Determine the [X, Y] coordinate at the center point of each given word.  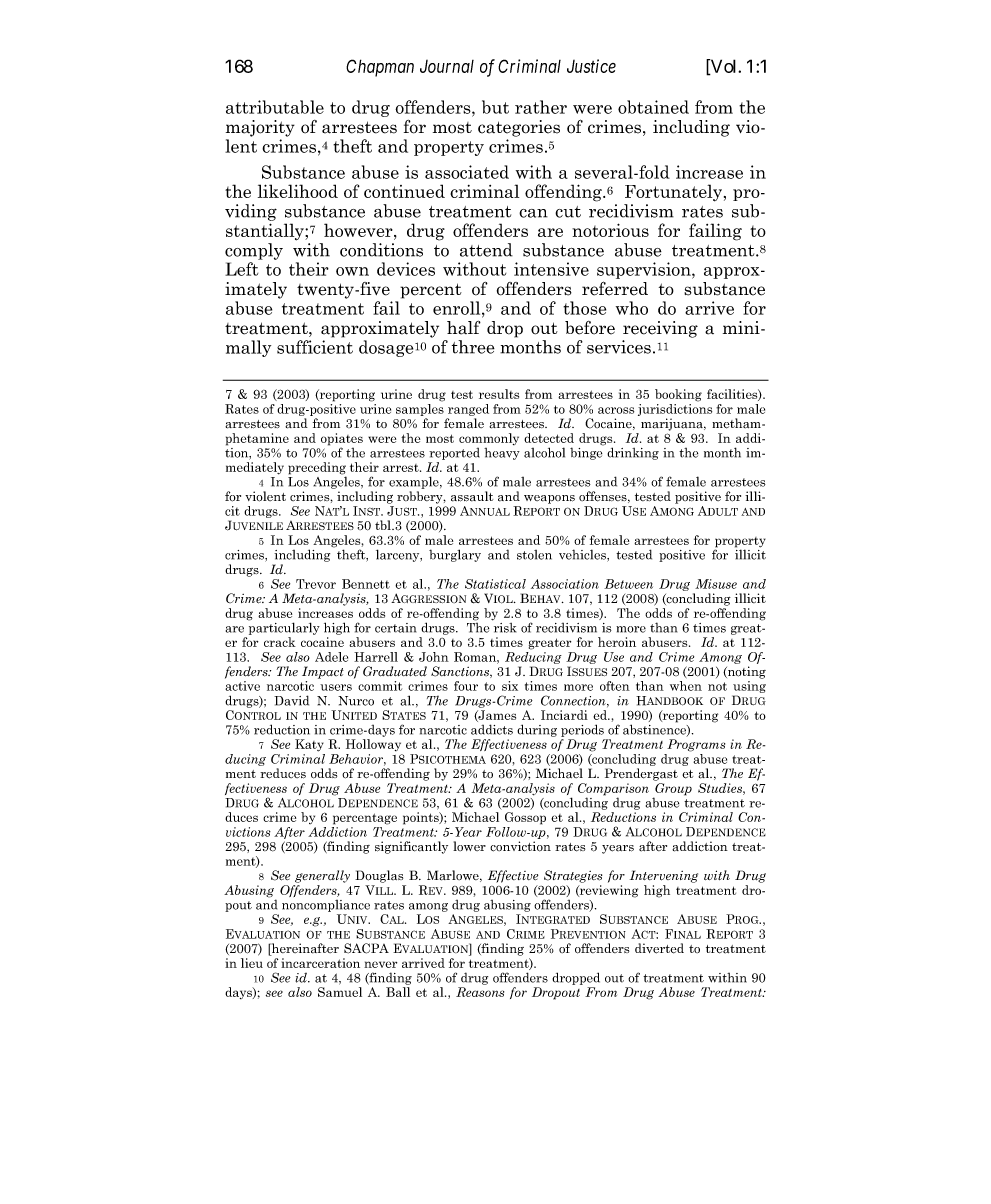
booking [678, 395]
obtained [653, 107]
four [466, 686]
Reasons [480, 992]
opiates [342, 440]
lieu [252, 963]
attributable [275, 107]
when [686, 686]
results [499, 394]
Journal [447, 66]
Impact [323, 672]
